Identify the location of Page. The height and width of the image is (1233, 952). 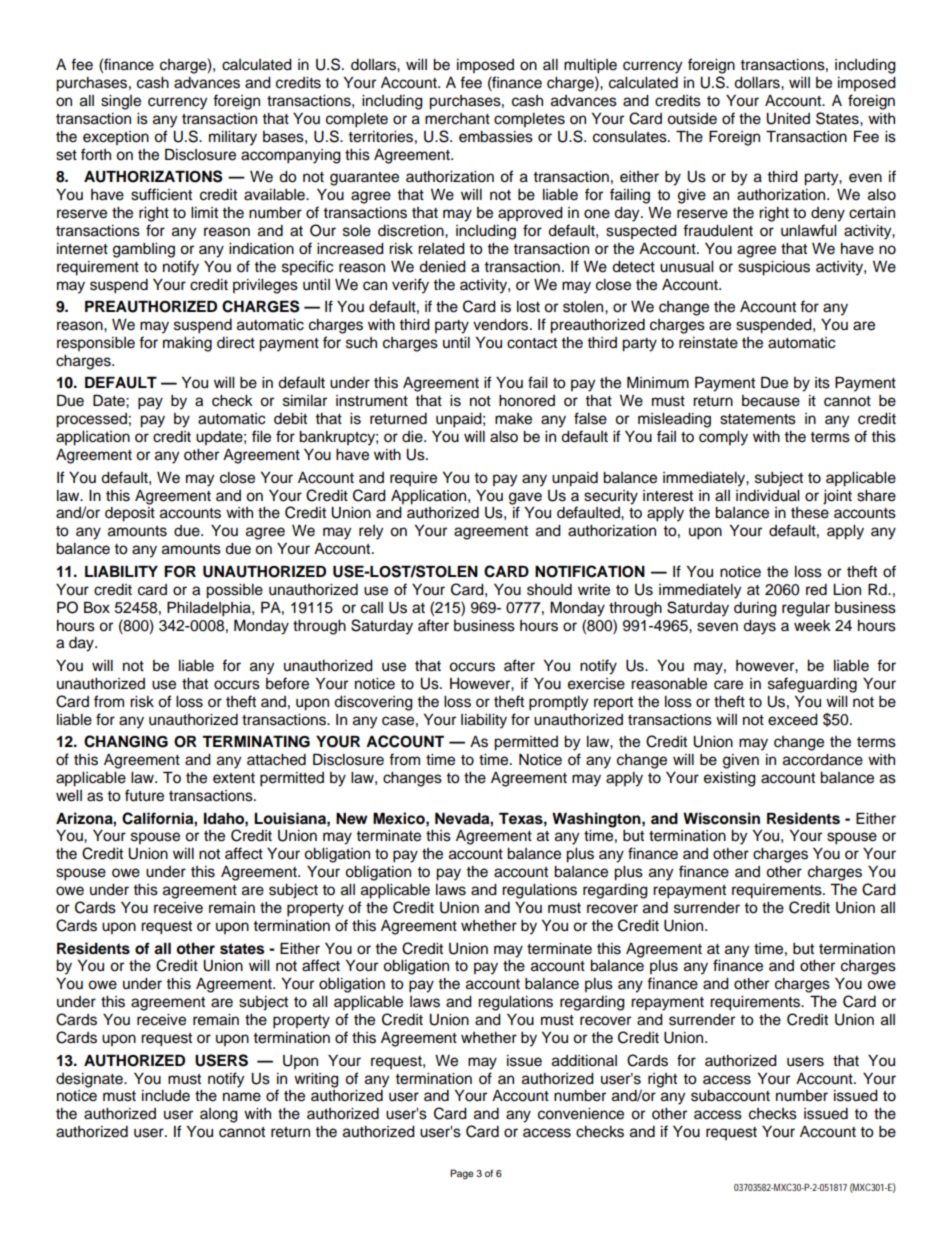
(462, 1174).
